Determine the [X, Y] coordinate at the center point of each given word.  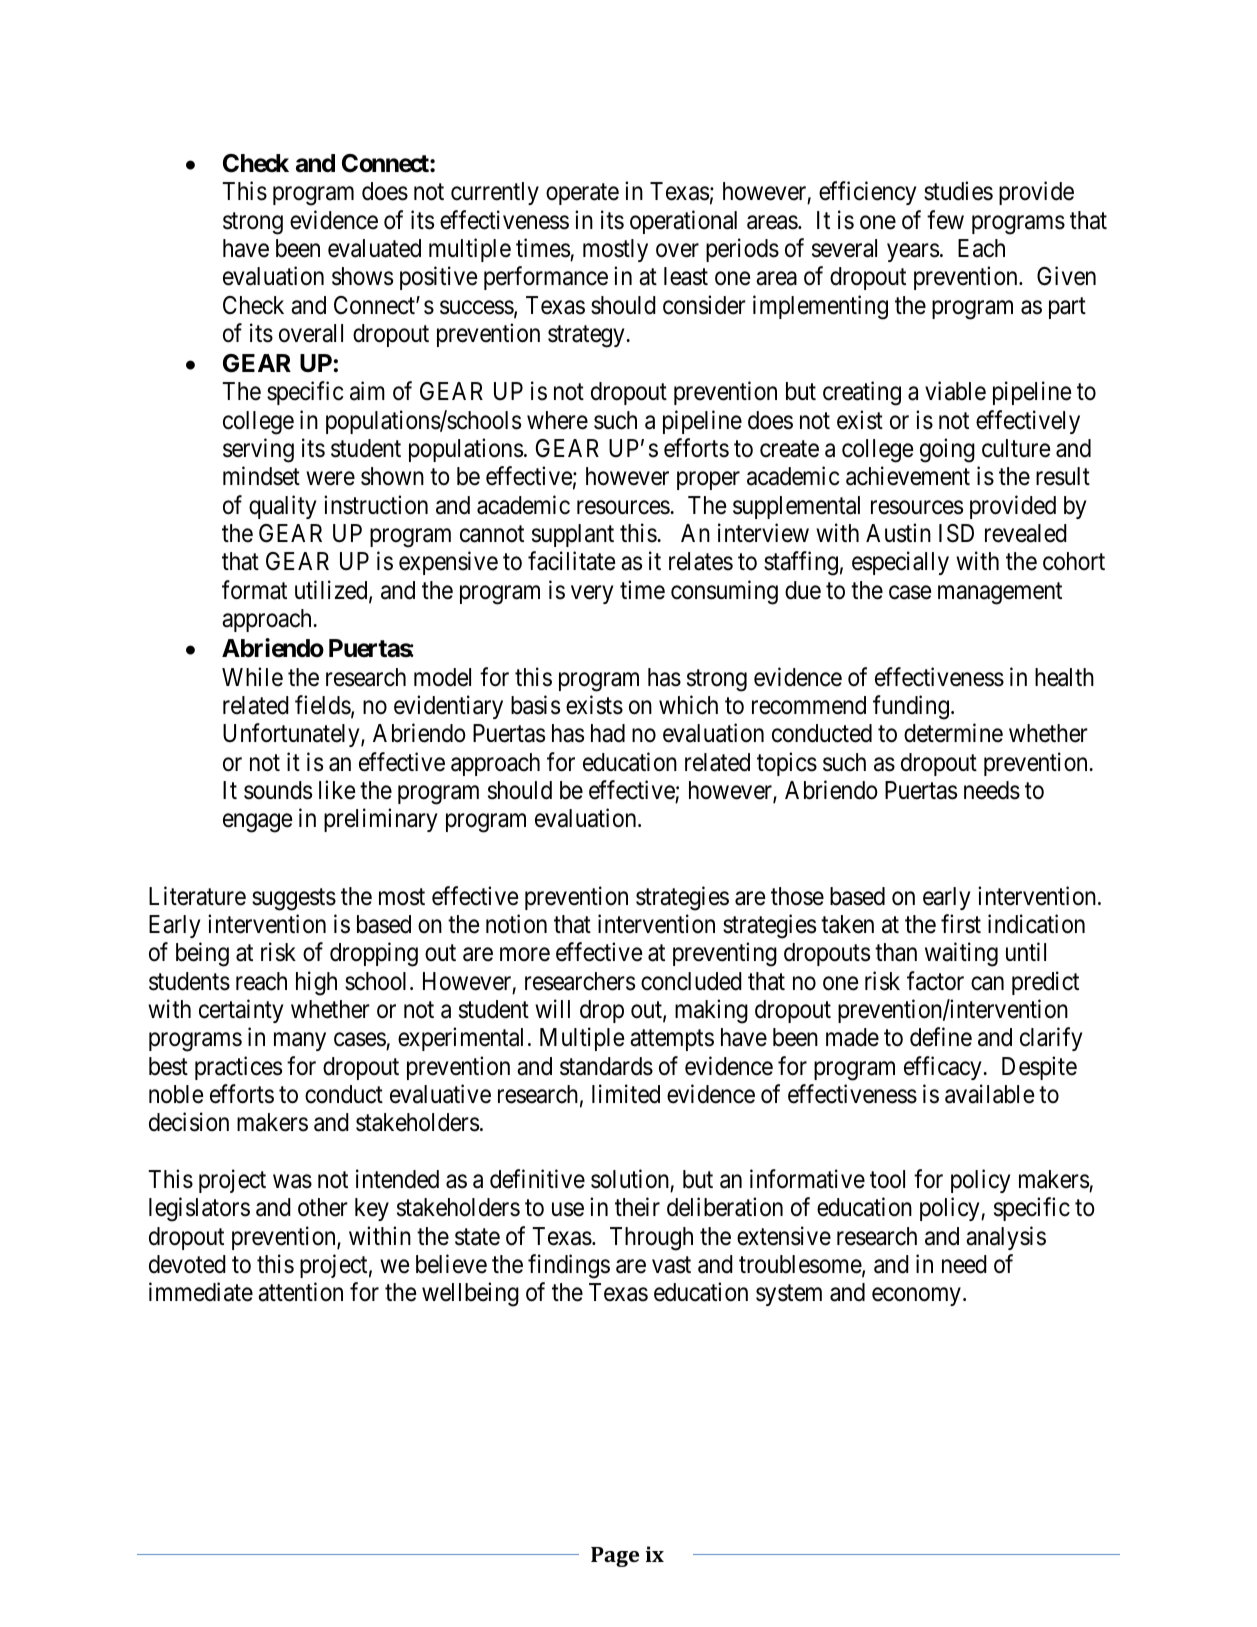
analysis [1006, 1238]
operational [683, 222]
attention [300, 1292]
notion [516, 924]
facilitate [571, 561]
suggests [294, 899]
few [945, 220]
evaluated [374, 248]
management [1000, 594]
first [961, 924]
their [637, 1207]
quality [282, 507]
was [292, 1182]
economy [916, 1297]
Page [615, 1557]
